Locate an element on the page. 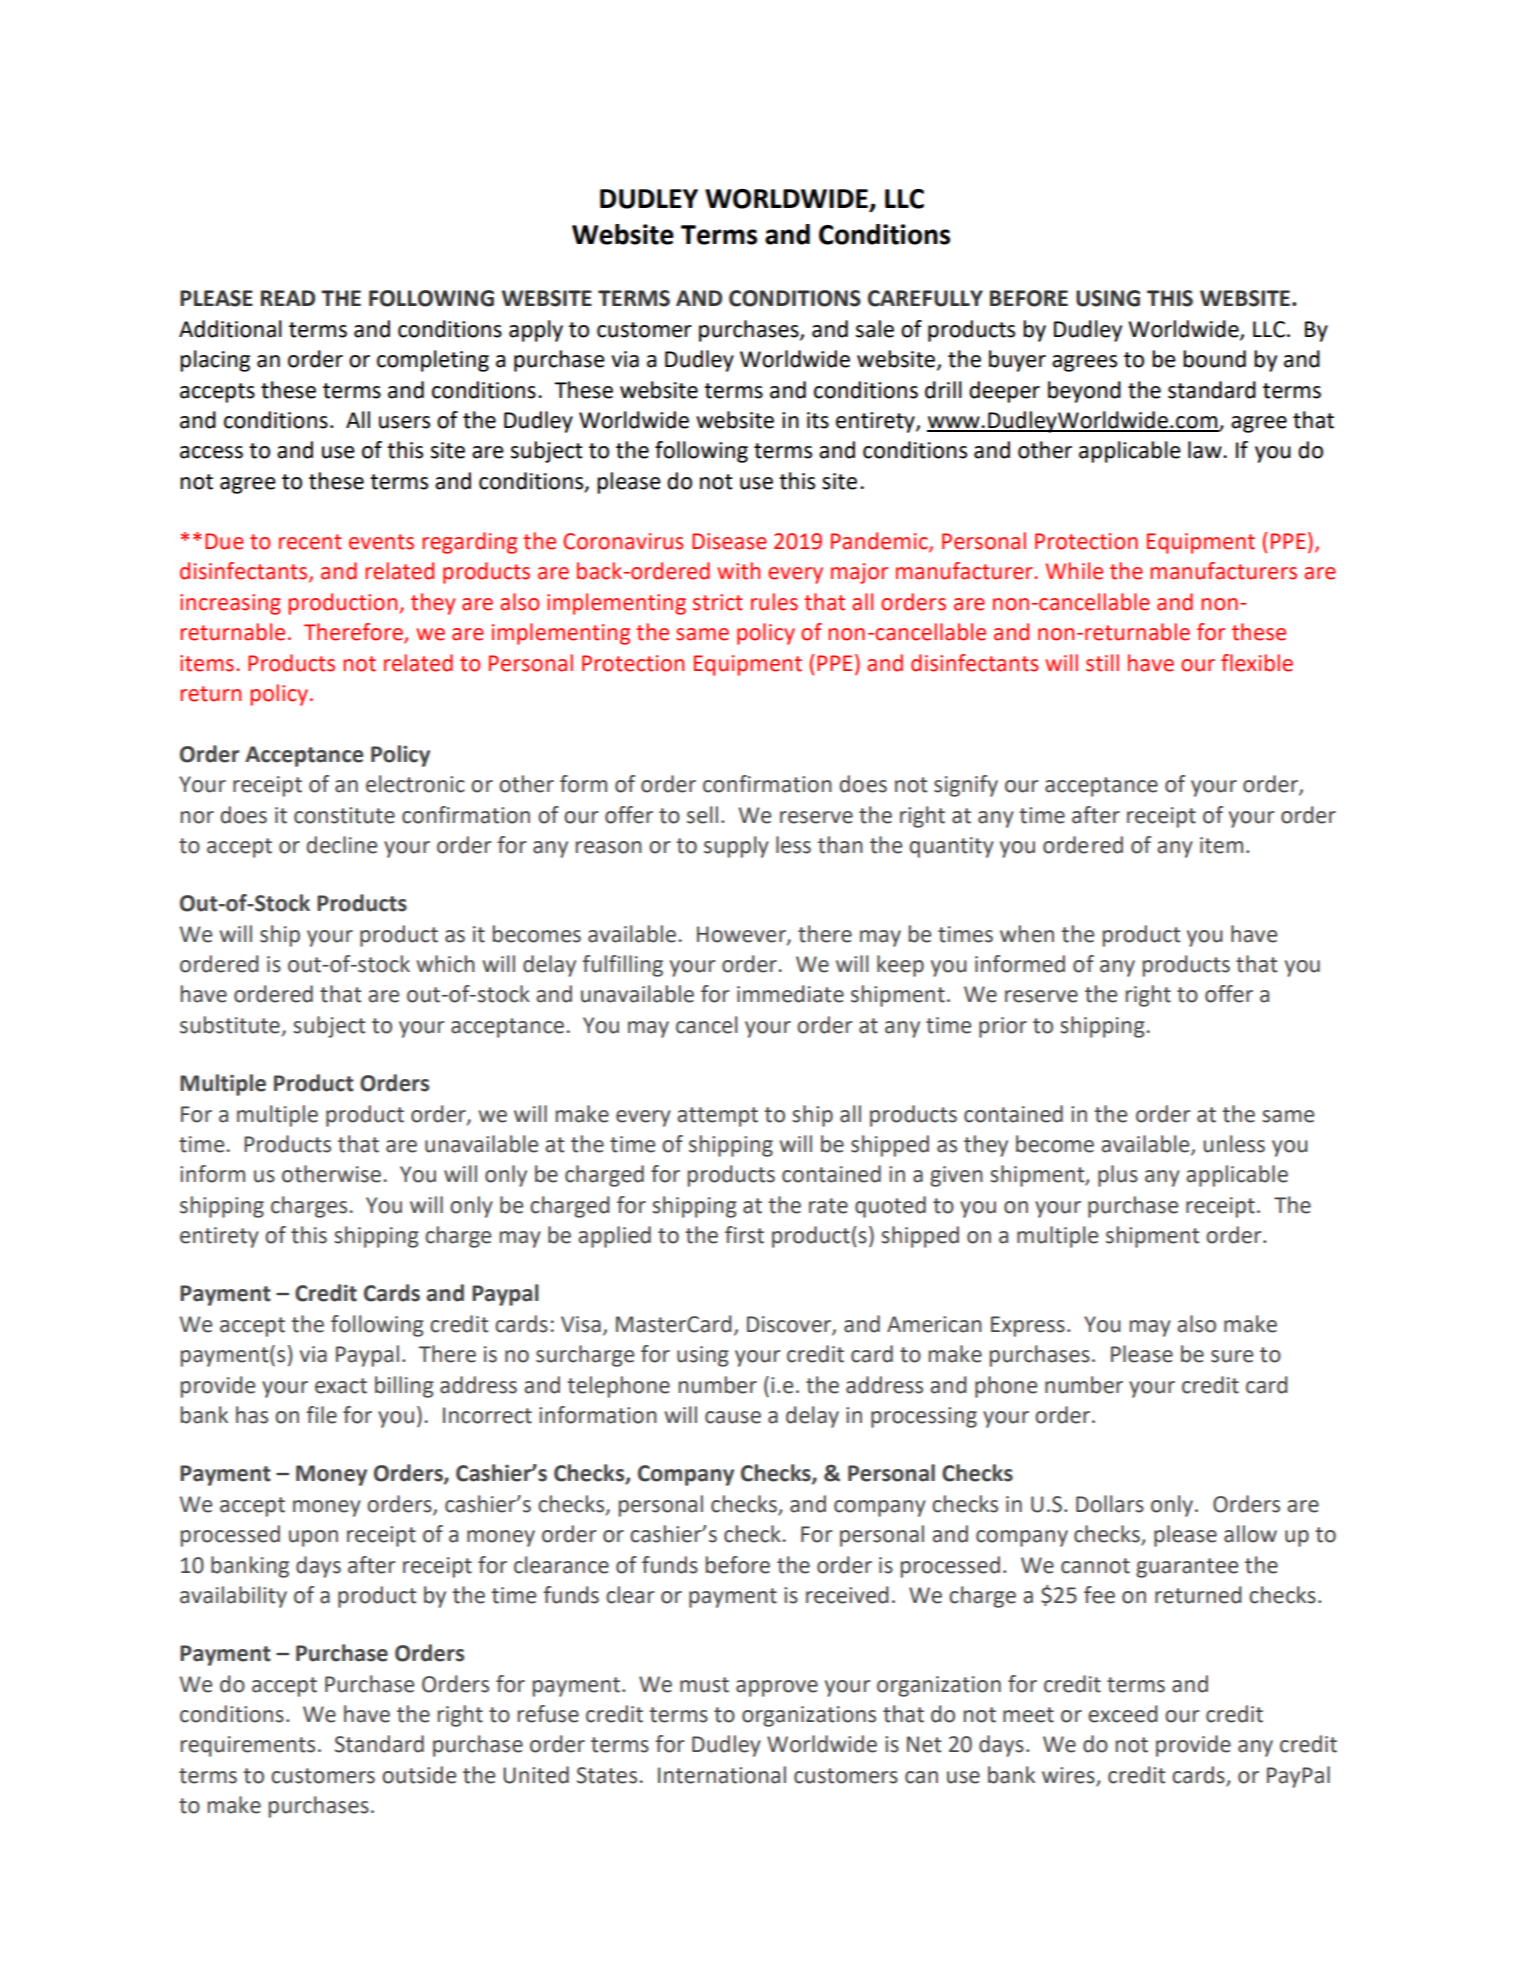 Image resolution: width=1523 pixels, height=1971 pixels. sell is located at coordinates (702, 815).
